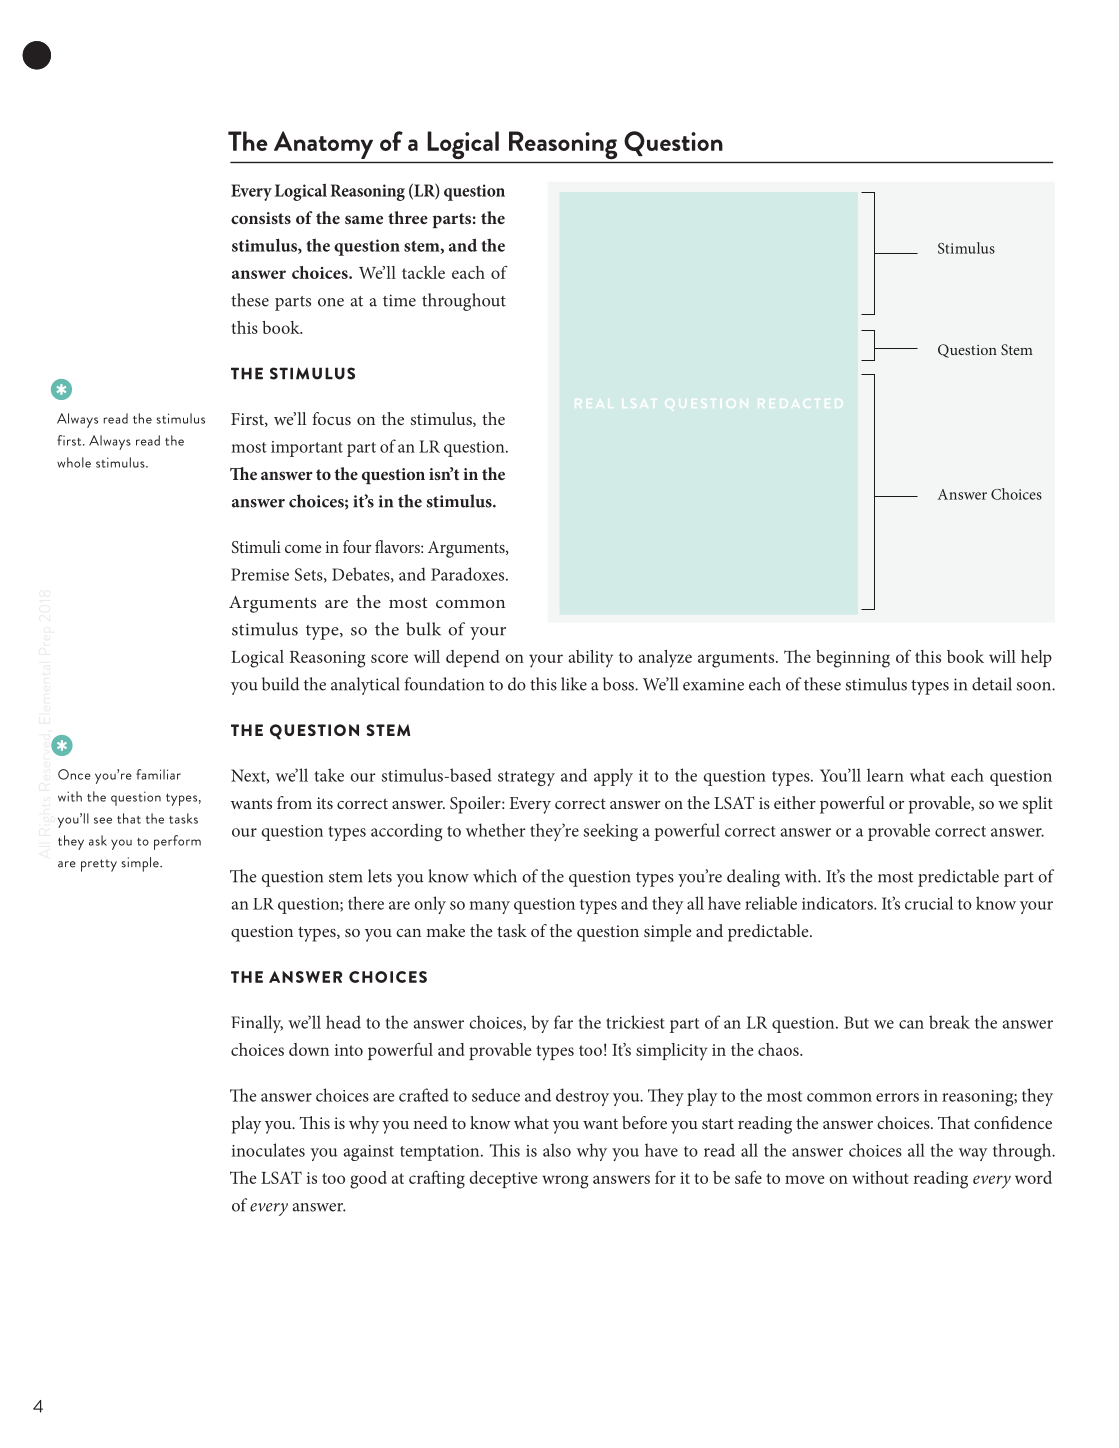  Describe the element at coordinates (853, 659) in the image. I see `beginning` at that location.
